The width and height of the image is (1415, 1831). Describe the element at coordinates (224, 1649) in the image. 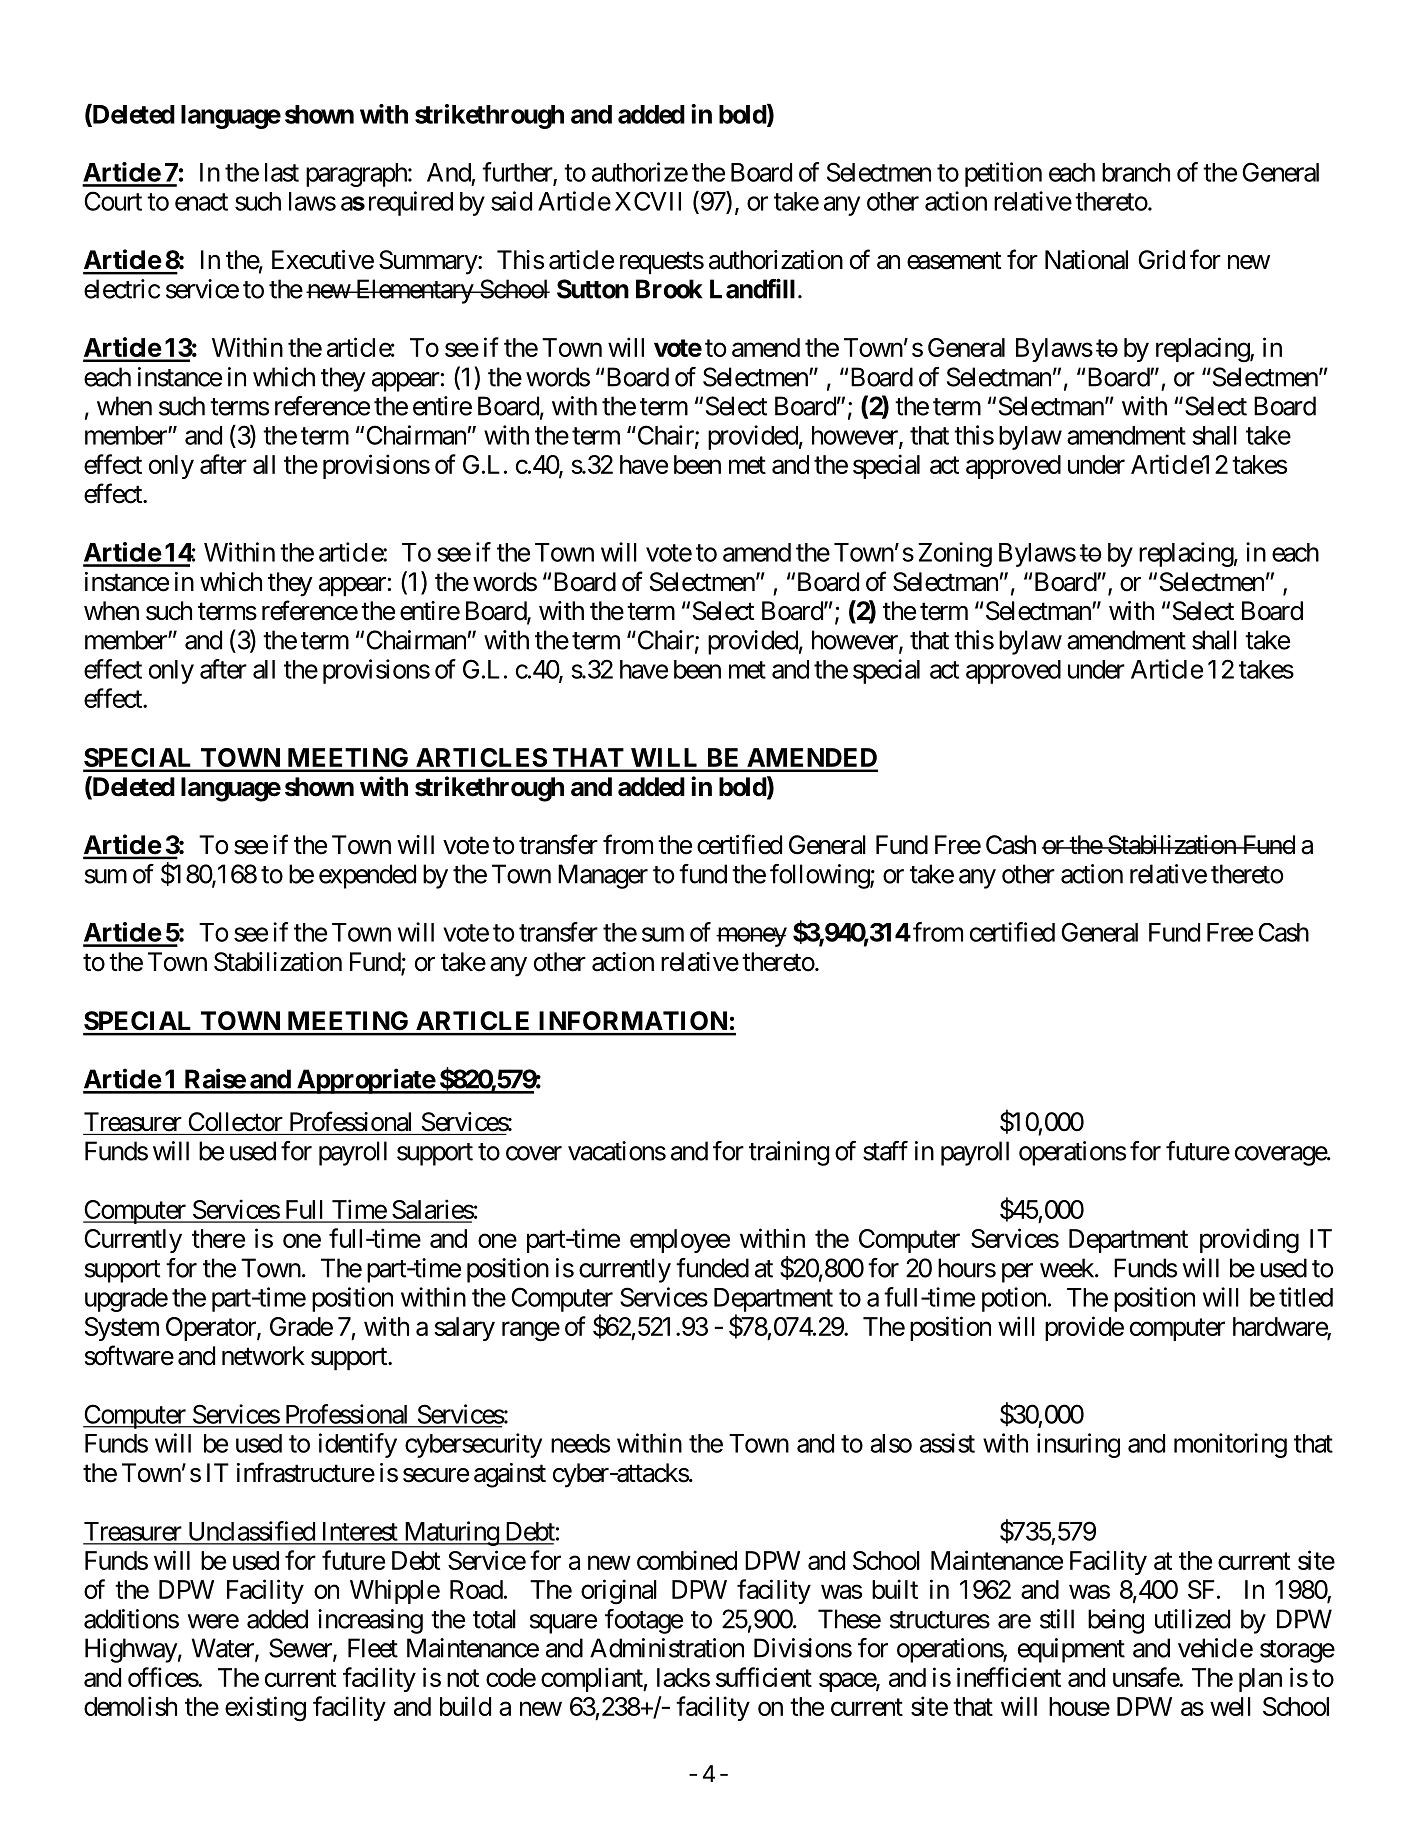

I see `Water` at that location.
